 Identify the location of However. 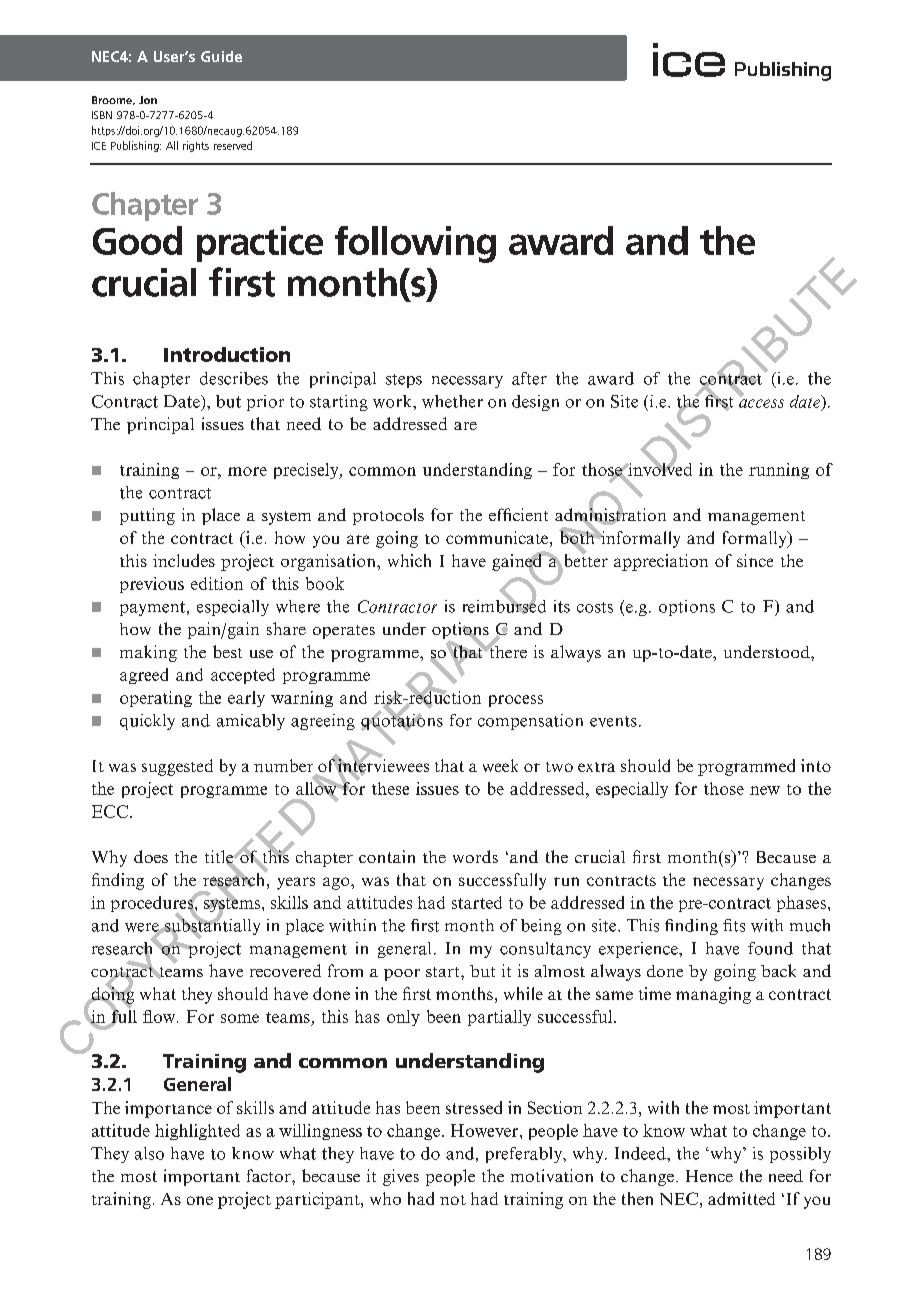
(486, 1130).
